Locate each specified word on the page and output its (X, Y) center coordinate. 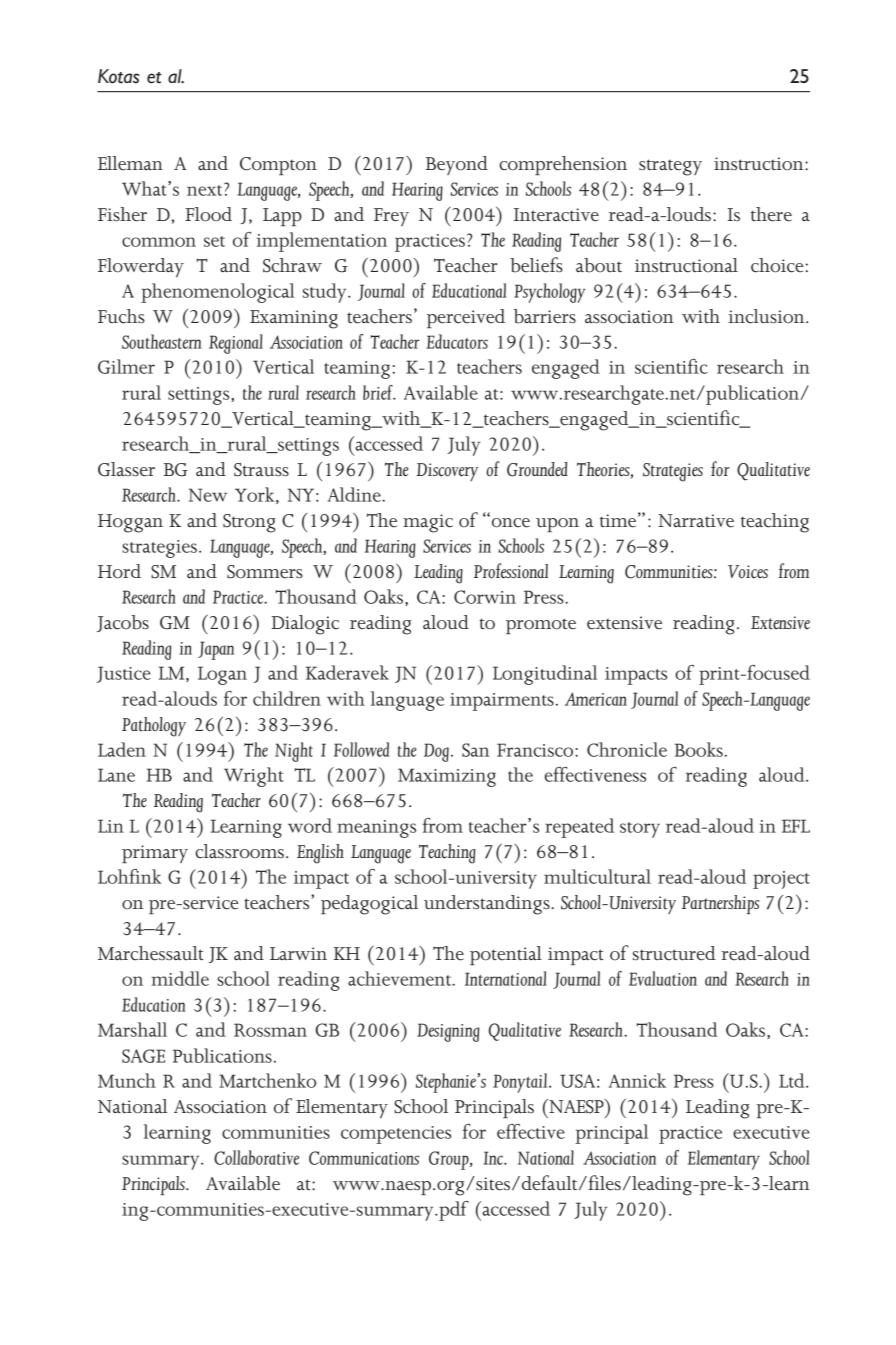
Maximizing (447, 777)
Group (450, 1160)
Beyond (457, 165)
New (208, 495)
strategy (670, 167)
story (640, 830)
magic (428, 523)
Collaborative (256, 1157)
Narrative (696, 521)
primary (155, 854)
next (206, 189)
